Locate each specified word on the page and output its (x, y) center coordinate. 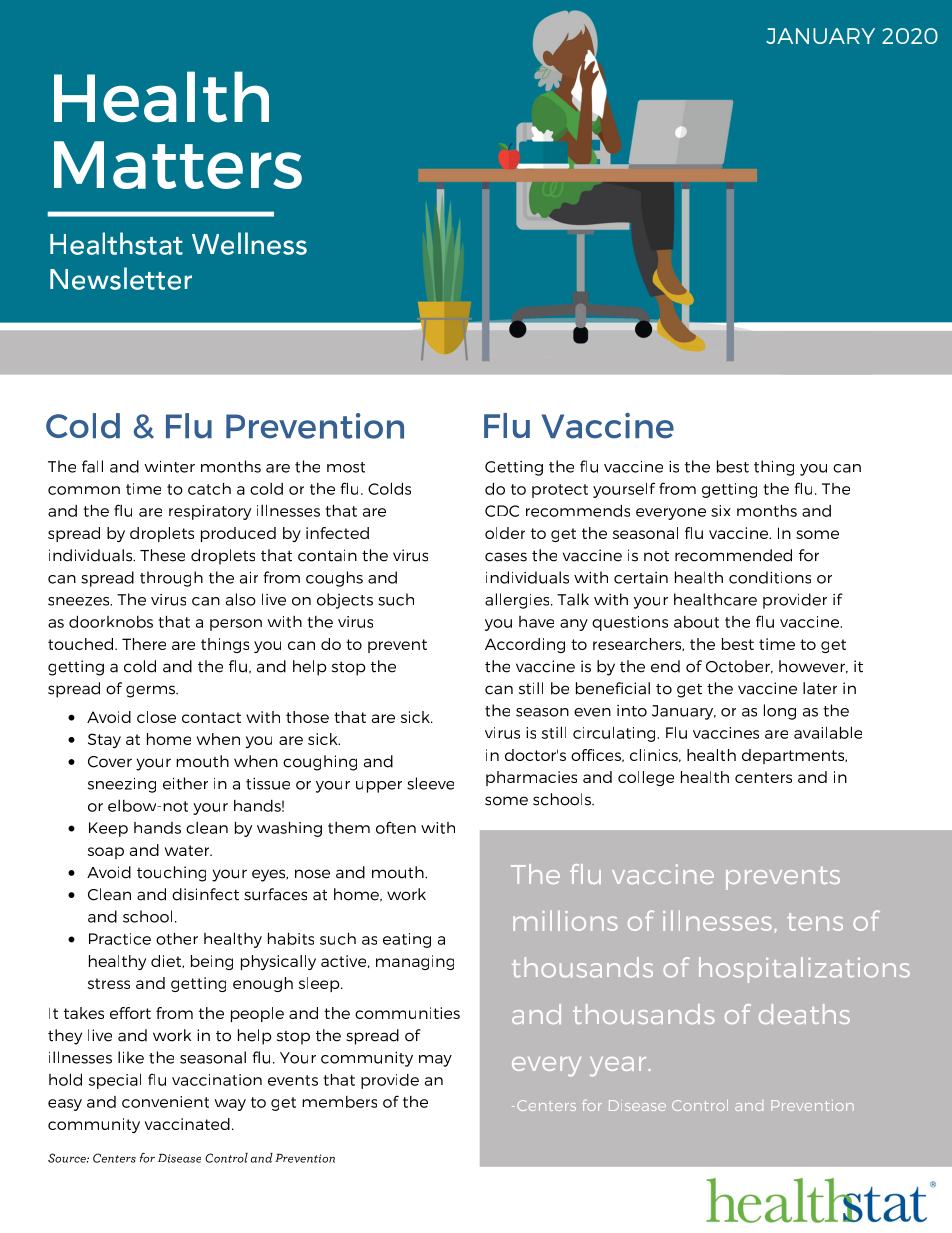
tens (815, 922)
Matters (178, 165)
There (144, 644)
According (525, 645)
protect (560, 491)
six (721, 511)
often (396, 827)
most (346, 467)
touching (171, 874)
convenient (165, 1102)
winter (169, 466)
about (696, 622)
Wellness (249, 243)
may (435, 1061)
